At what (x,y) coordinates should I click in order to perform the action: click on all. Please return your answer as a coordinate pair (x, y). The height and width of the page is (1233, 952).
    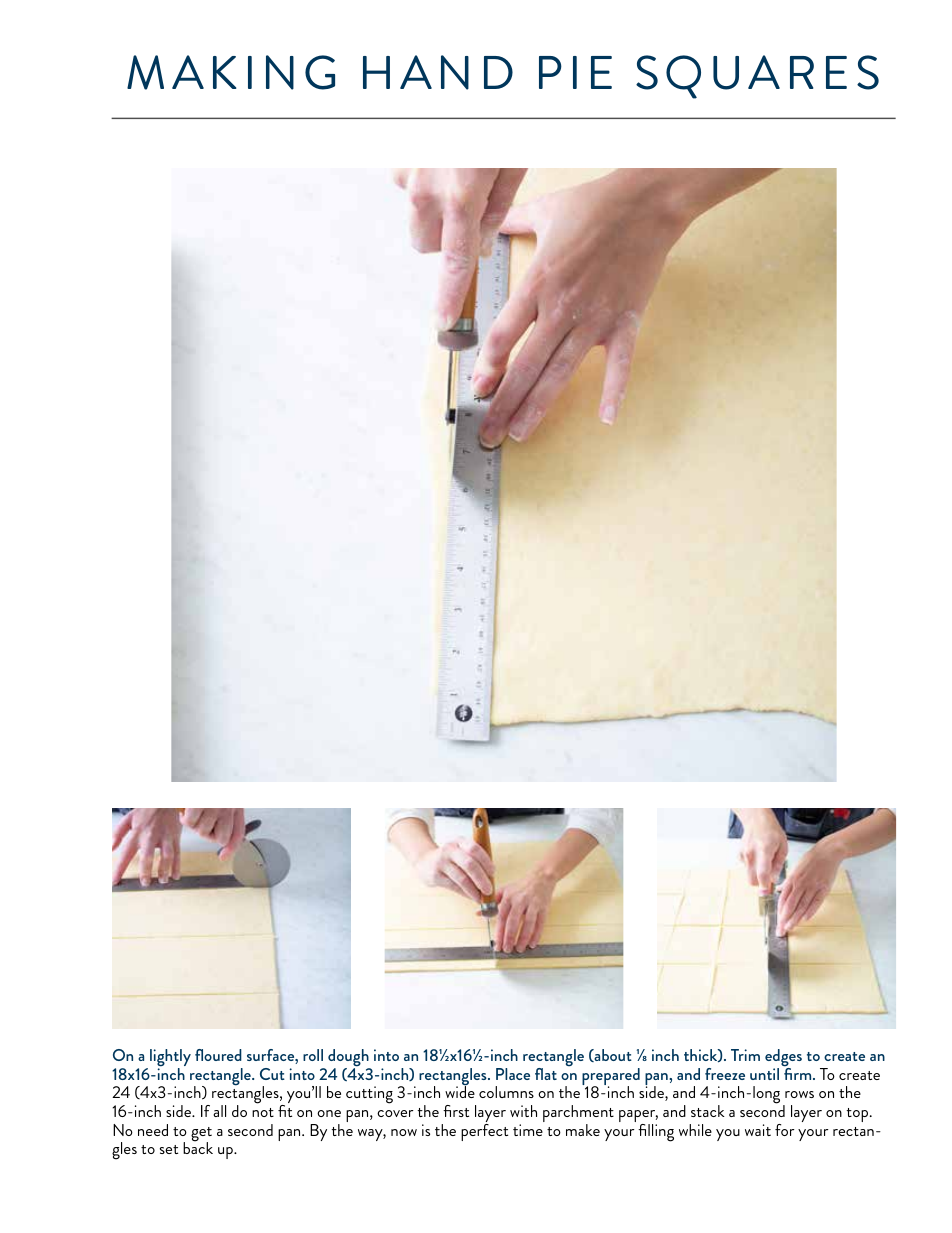
    Looking at the image, I should click on (219, 1111).
